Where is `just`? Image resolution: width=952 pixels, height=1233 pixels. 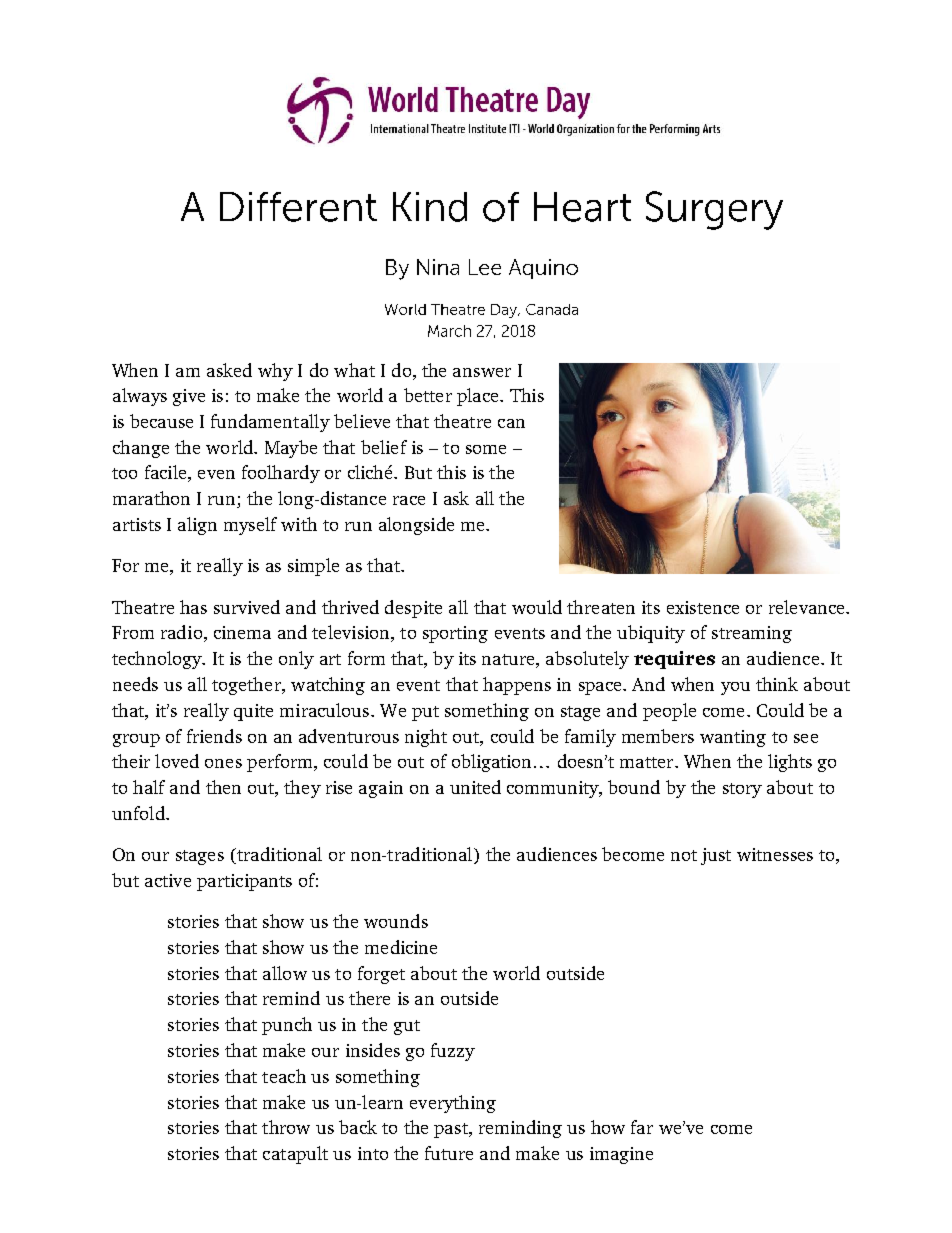
just is located at coordinates (716, 856).
